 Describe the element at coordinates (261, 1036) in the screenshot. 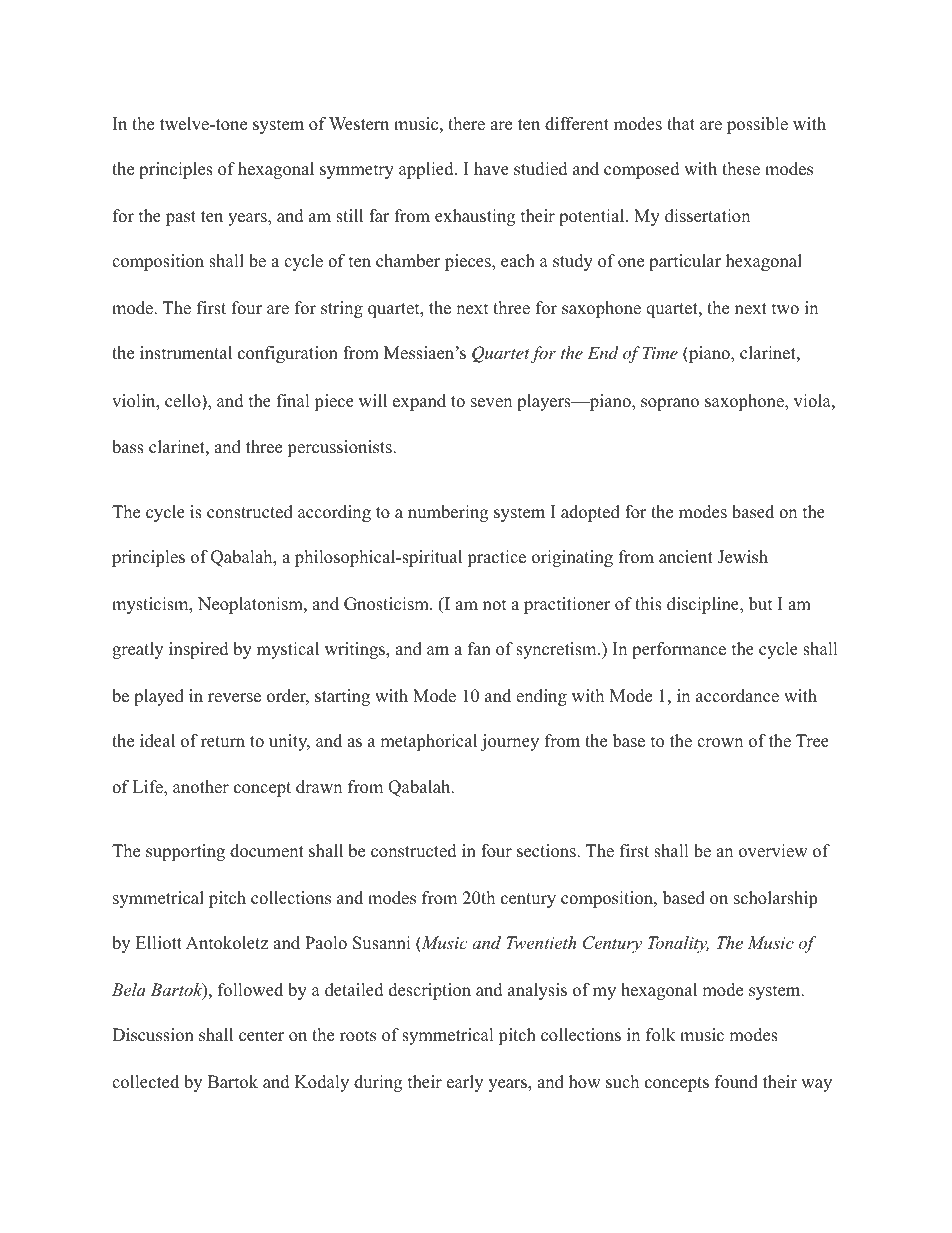

I see `center` at that location.
